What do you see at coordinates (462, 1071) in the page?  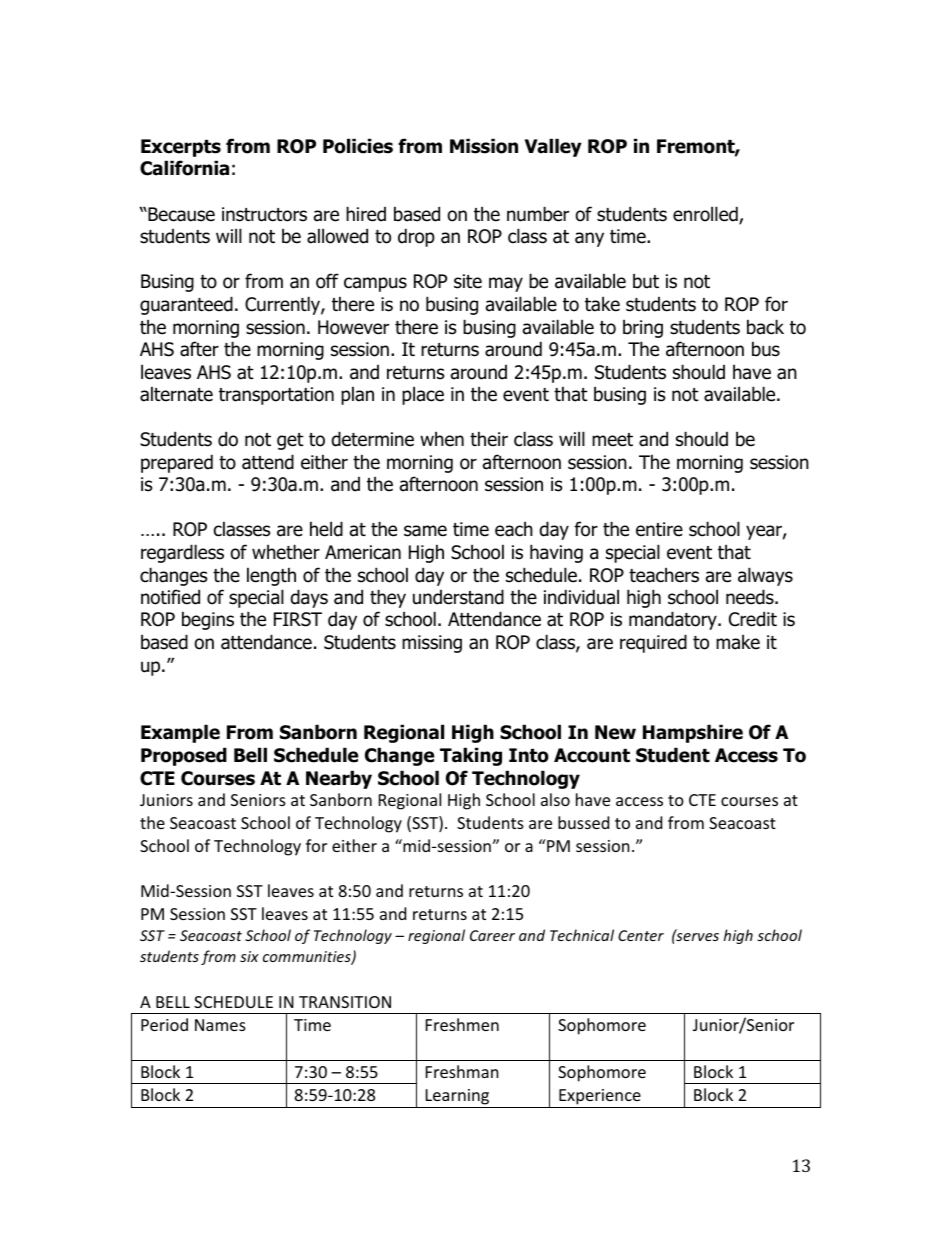 I see `Freshman` at bounding box center [462, 1071].
